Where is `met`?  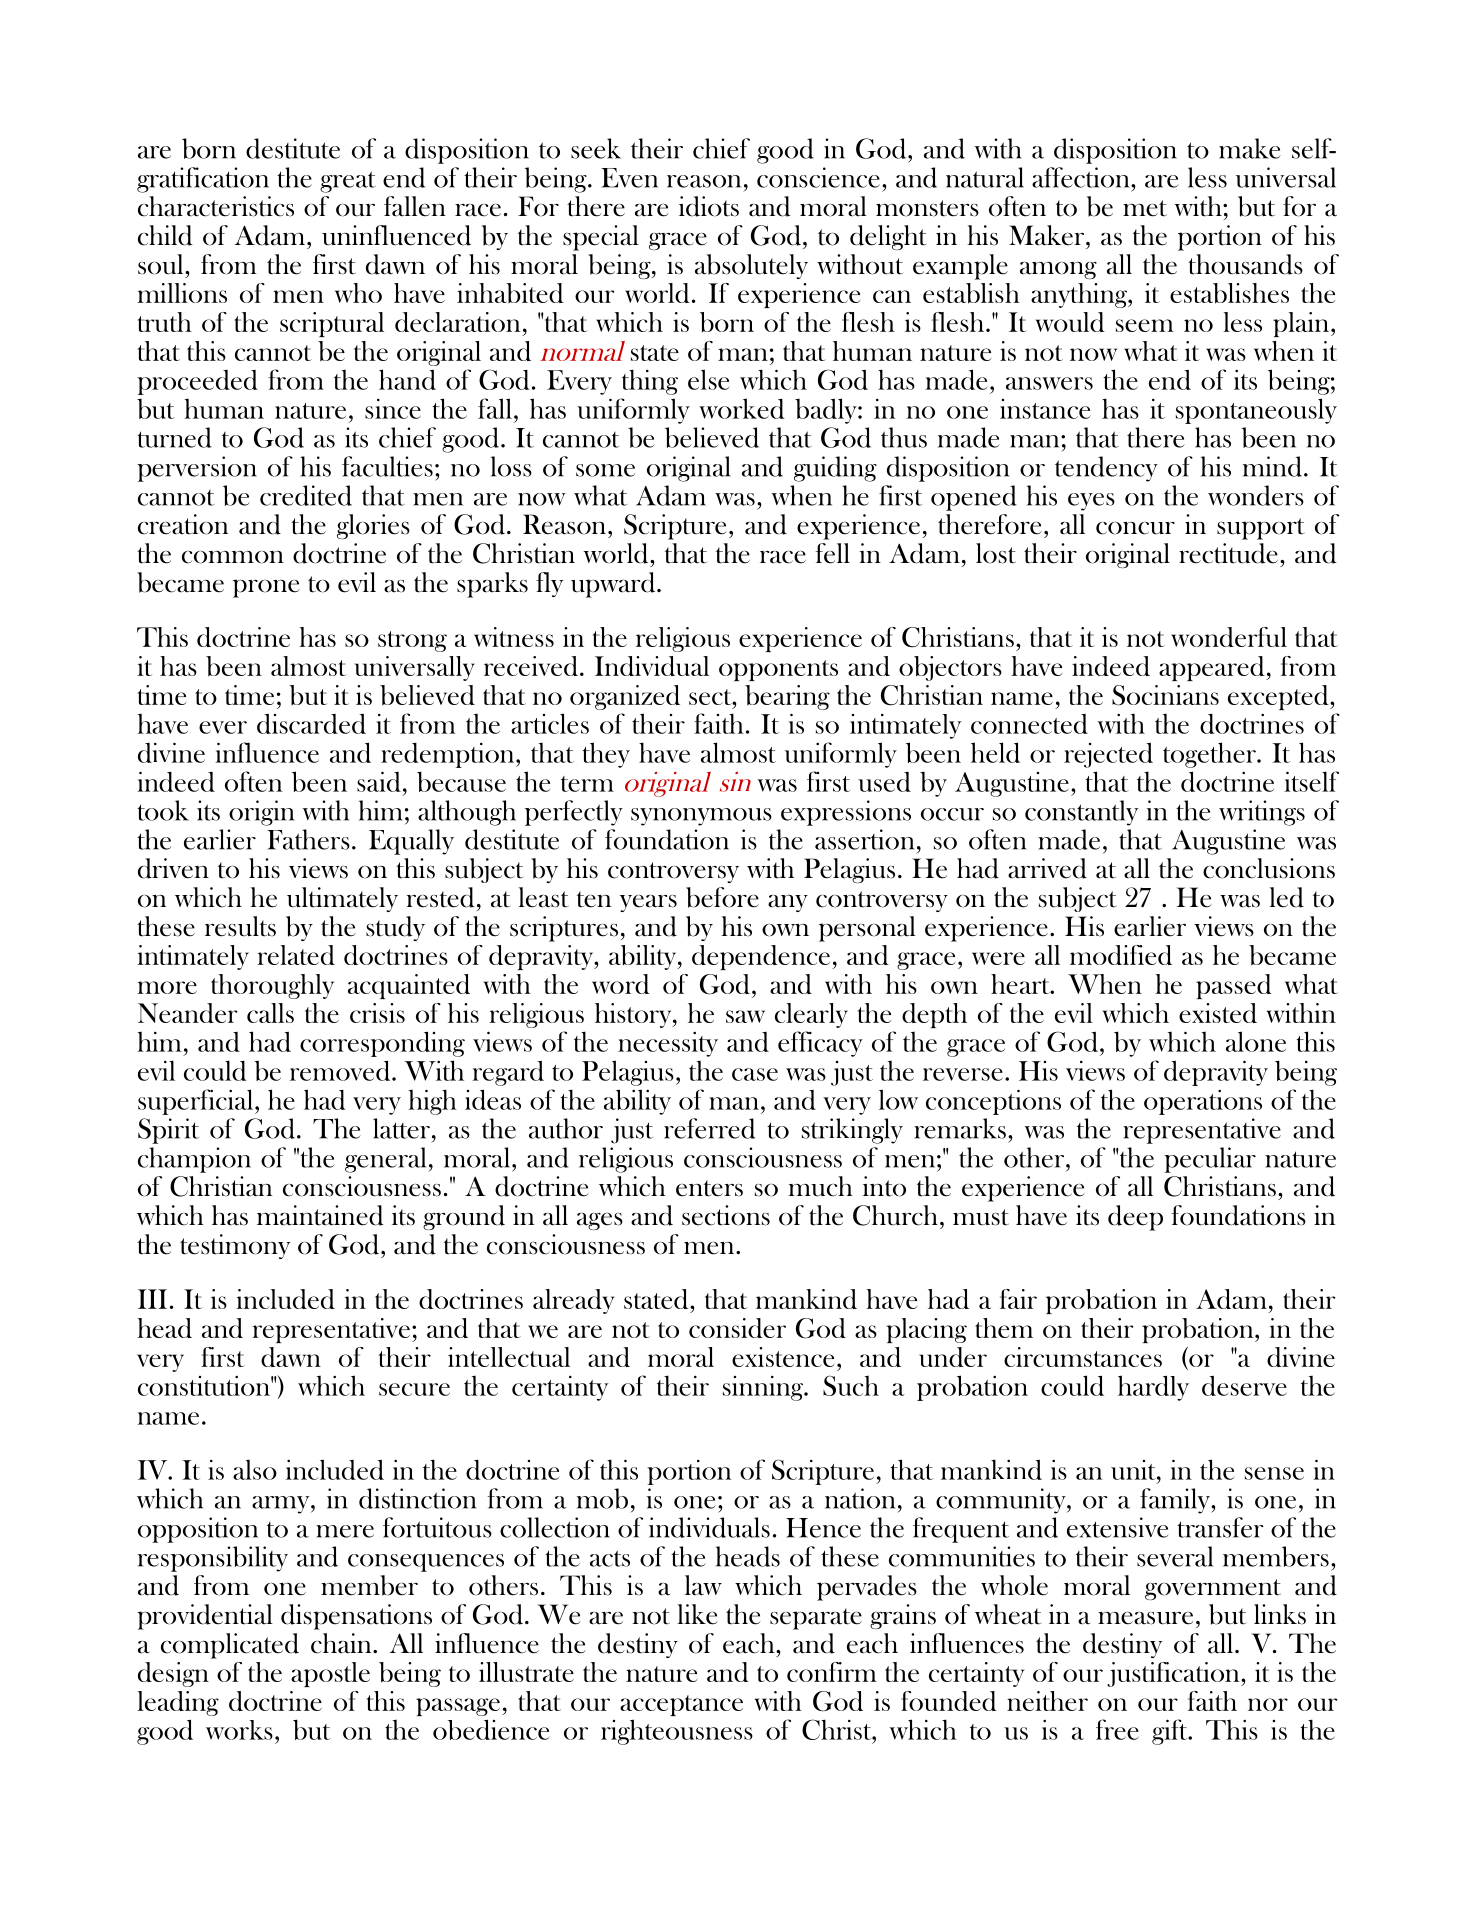 met is located at coordinates (1145, 208).
